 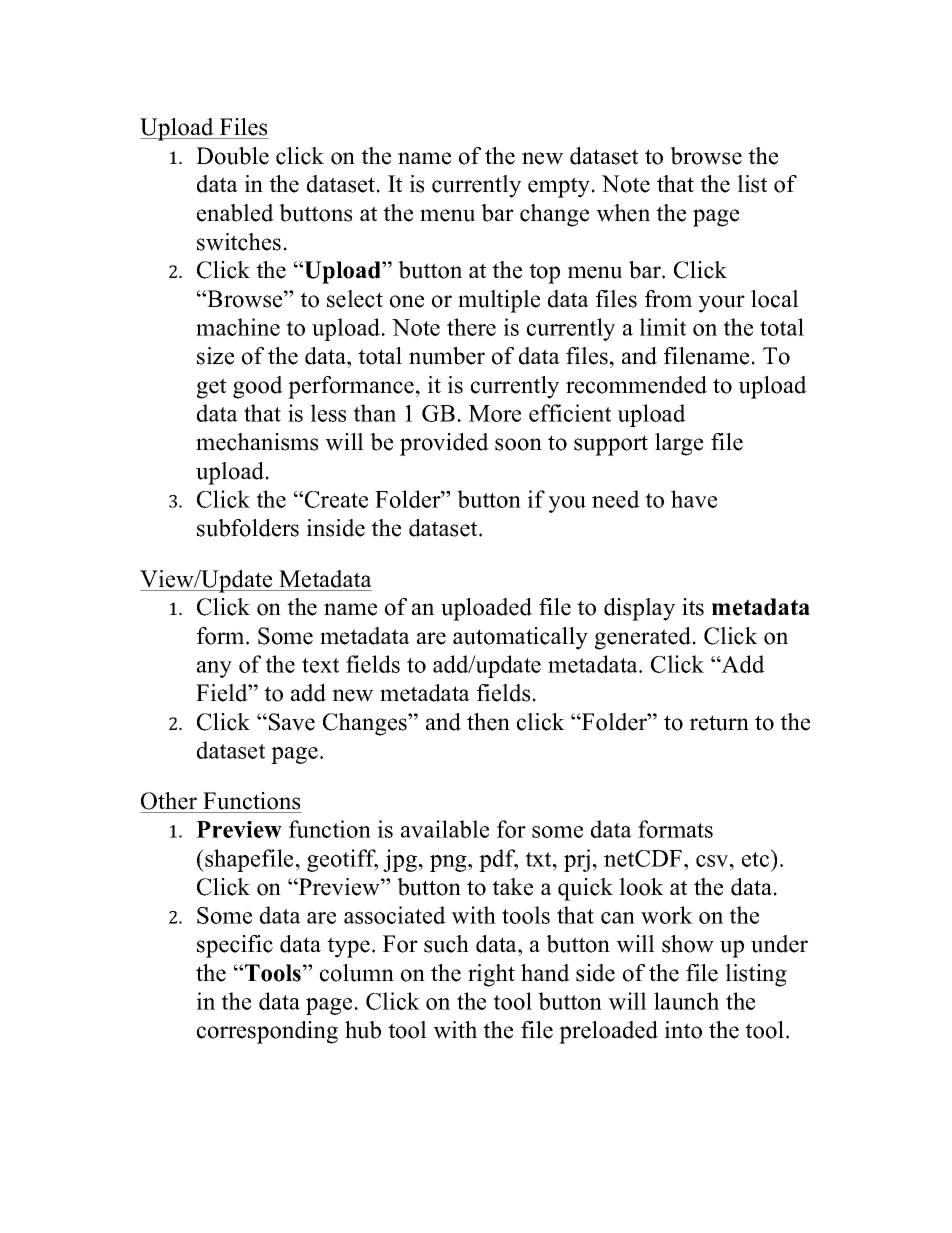 I want to click on mechanisms, so click(x=257, y=442).
